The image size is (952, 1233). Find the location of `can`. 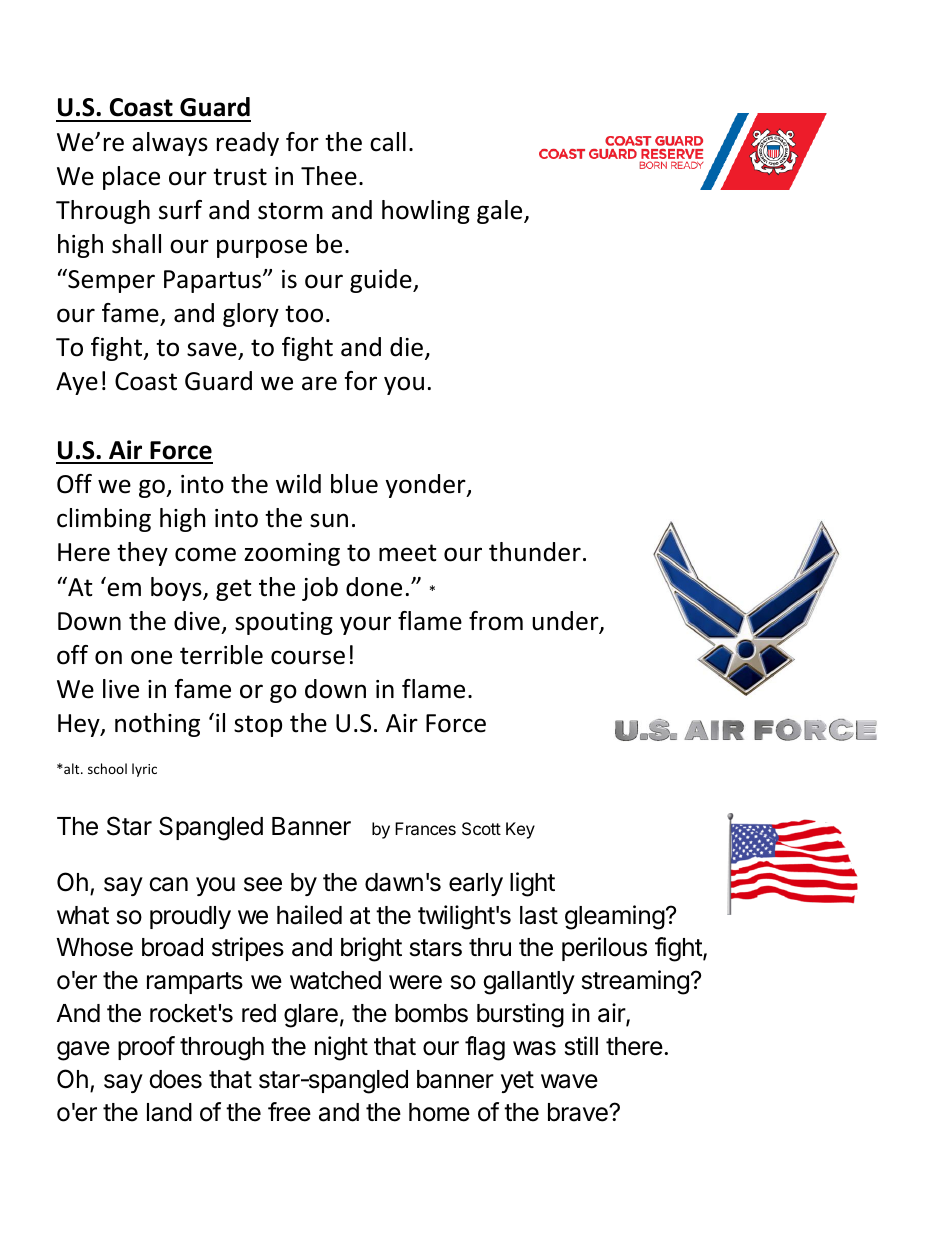

can is located at coordinates (168, 884).
